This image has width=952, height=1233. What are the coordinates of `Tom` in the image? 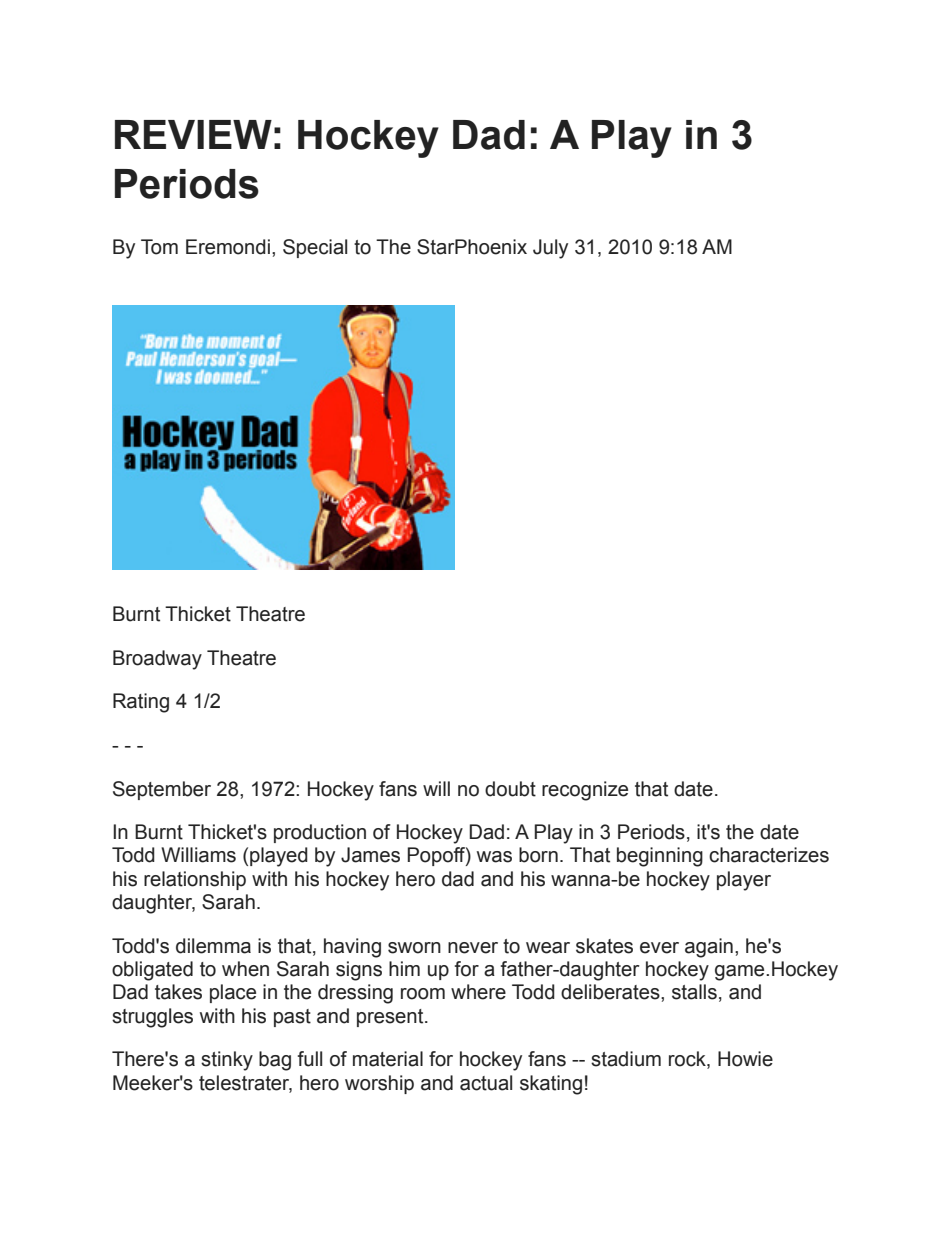 It's located at (159, 247).
